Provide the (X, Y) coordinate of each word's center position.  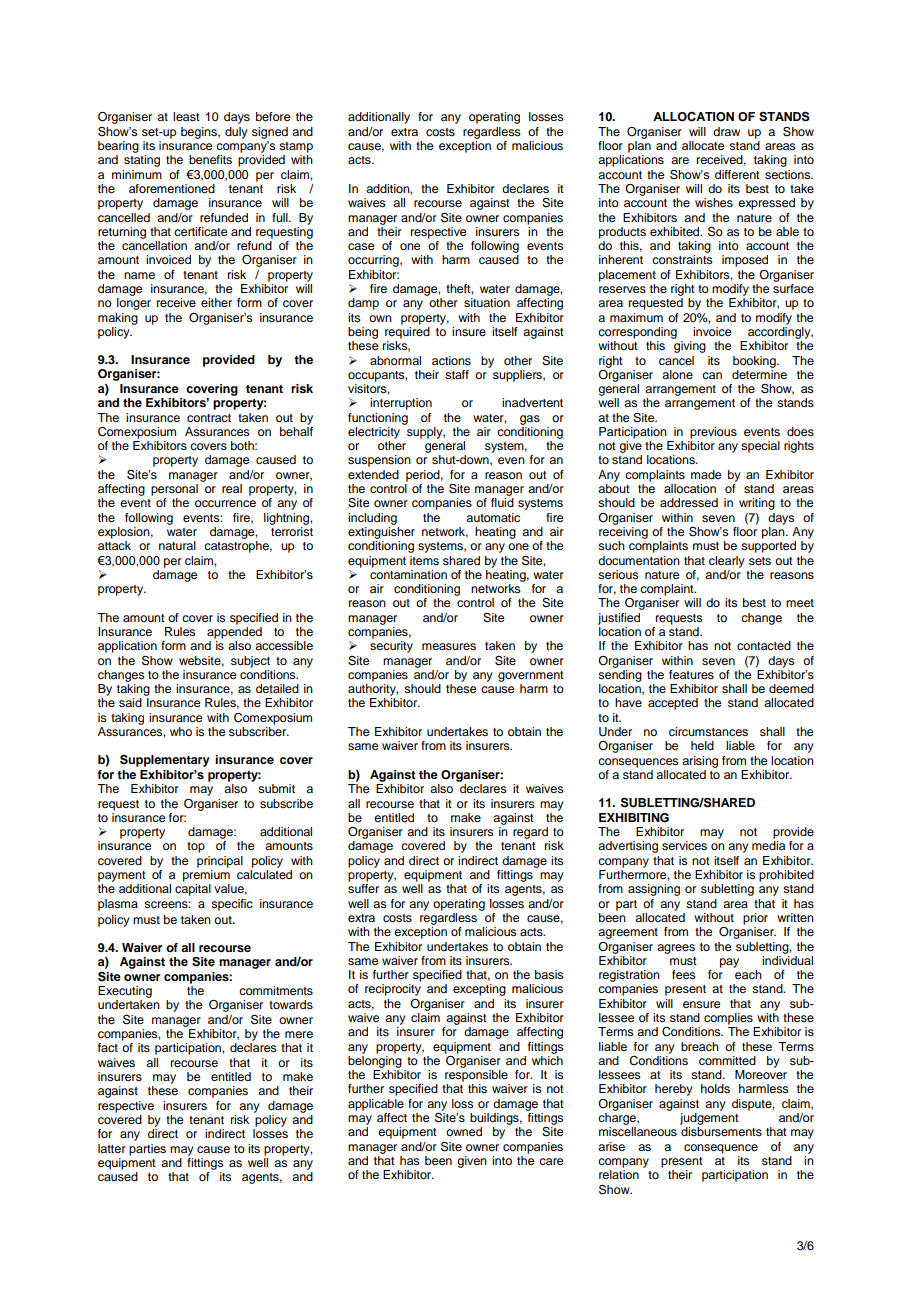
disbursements (721, 1131)
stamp (296, 147)
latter (112, 1148)
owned (464, 1131)
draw (726, 131)
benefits (210, 159)
